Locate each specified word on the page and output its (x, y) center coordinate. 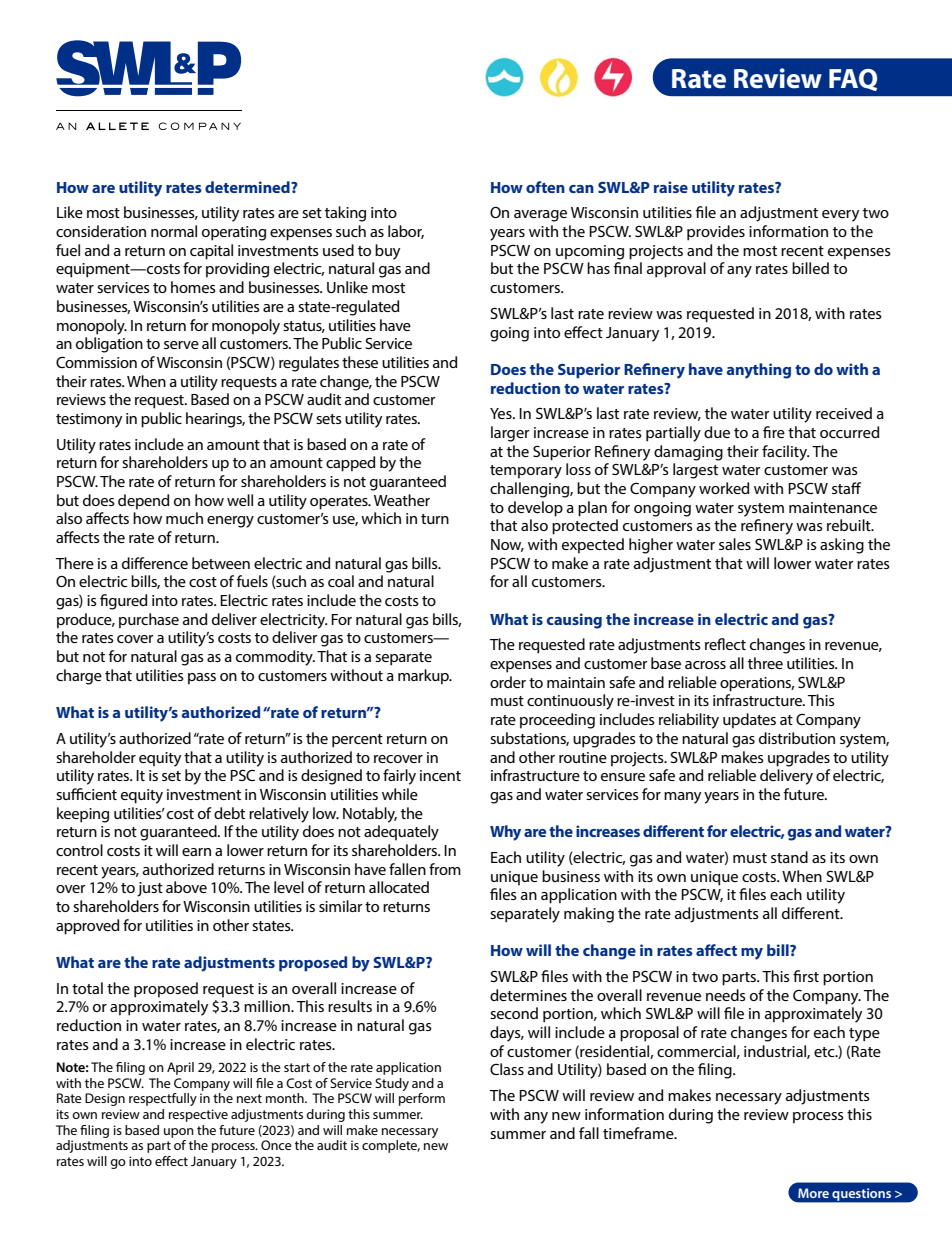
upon (179, 1133)
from (445, 869)
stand (789, 857)
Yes (502, 413)
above (186, 887)
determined (248, 187)
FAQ (853, 80)
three (765, 663)
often (545, 187)
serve (181, 345)
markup (424, 677)
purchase (149, 621)
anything (758, 371)
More (813, 1193)
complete (391, 1146)
